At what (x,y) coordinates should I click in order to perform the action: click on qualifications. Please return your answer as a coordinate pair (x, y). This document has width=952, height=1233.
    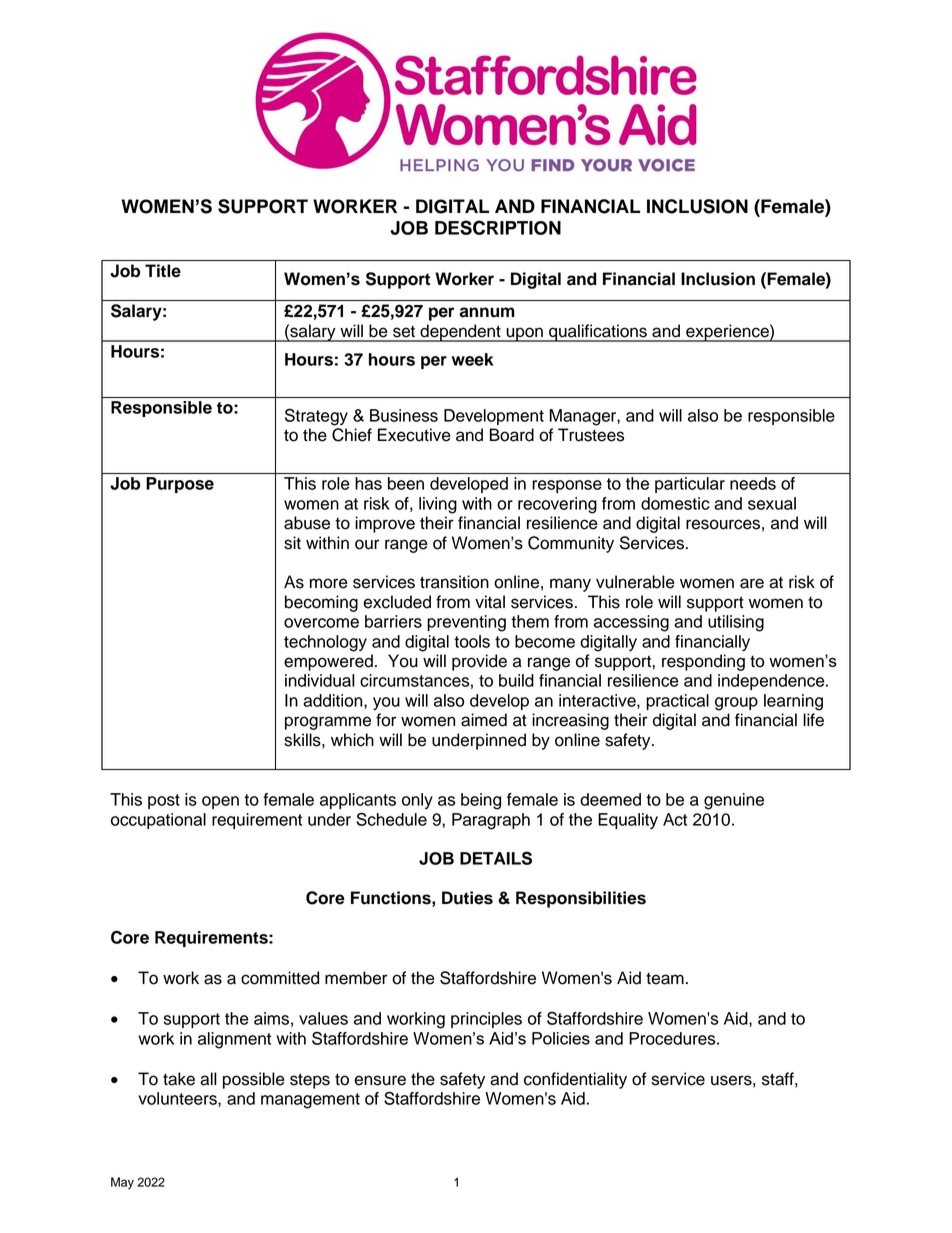
    Looking at the image, I should click on (598, 333).
